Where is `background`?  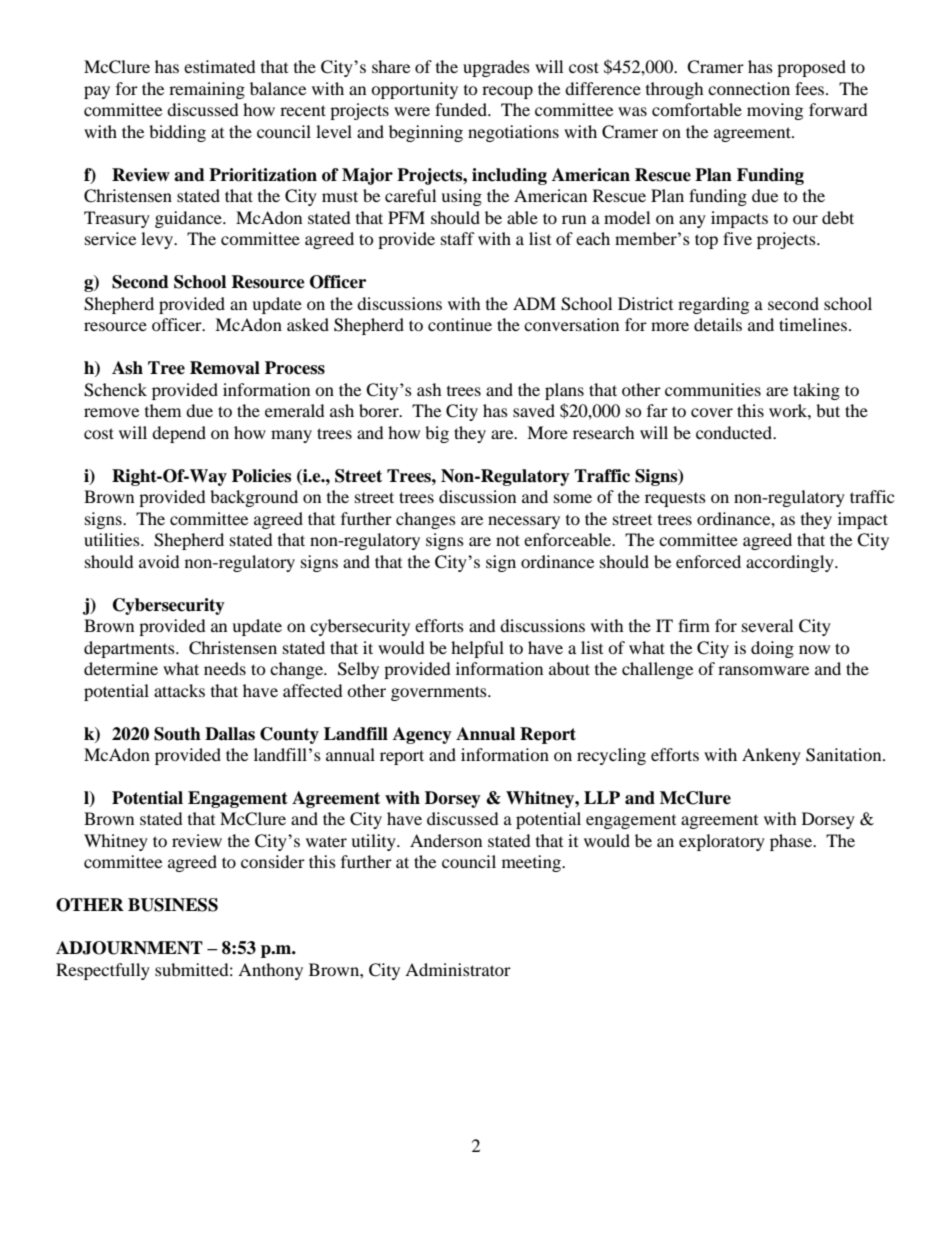 background is located at coordinates (254, 498).
